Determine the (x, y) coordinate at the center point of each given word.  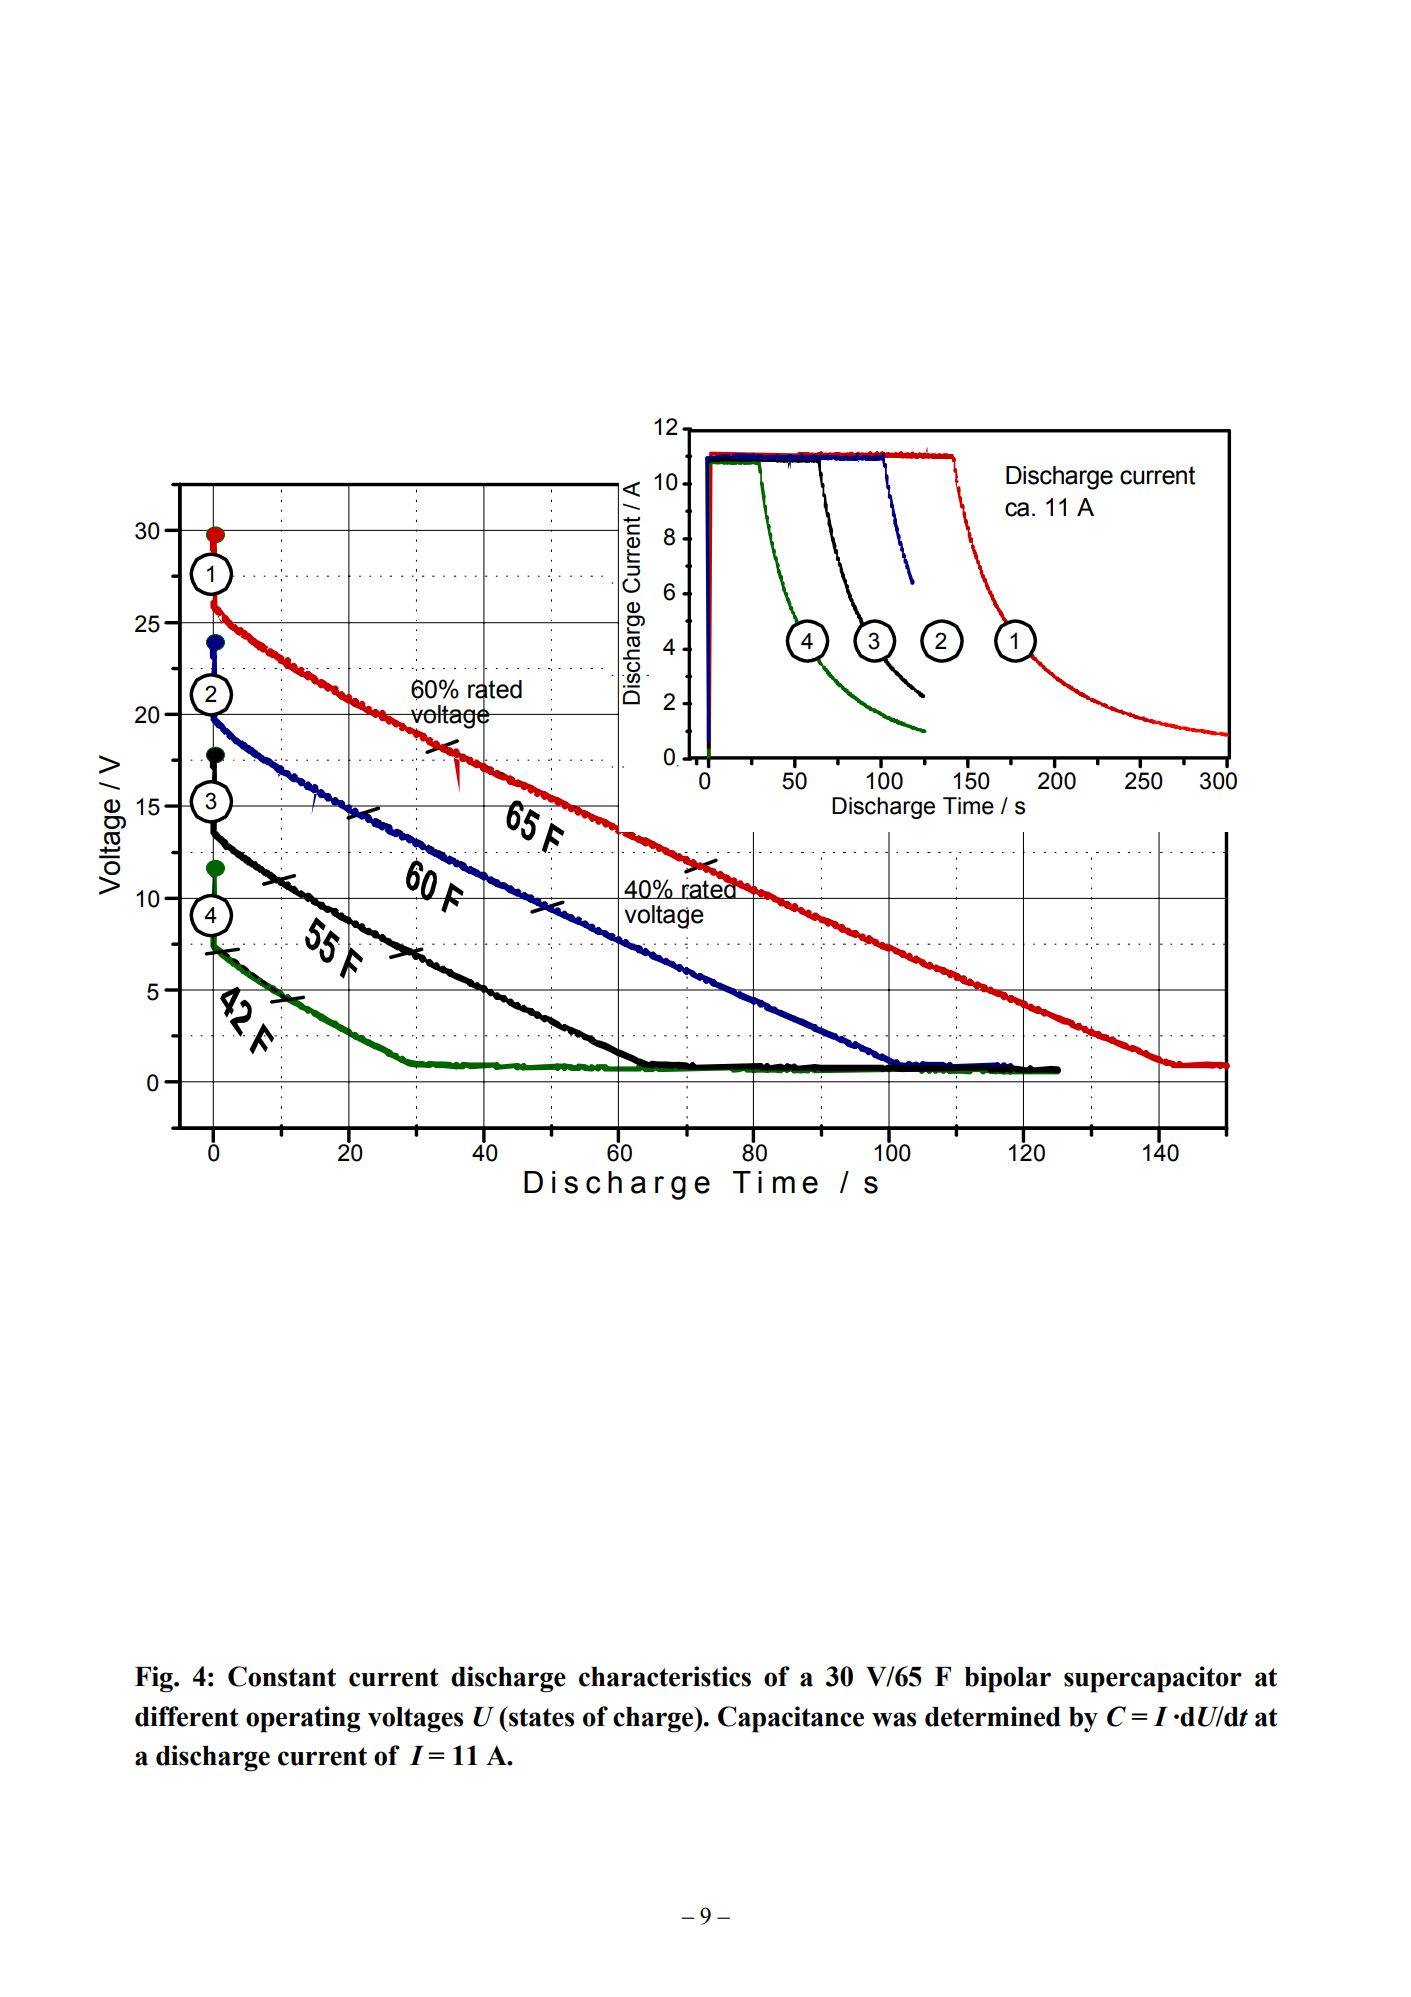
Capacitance (791, 1719)
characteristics (665, 1676)
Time (968, 806)
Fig (155, 1679)
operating (303, 1719)
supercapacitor (1153, 1679)
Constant (282, 1676)
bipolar (1008, 1679)
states (540, 1716)
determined (993, 1716)
